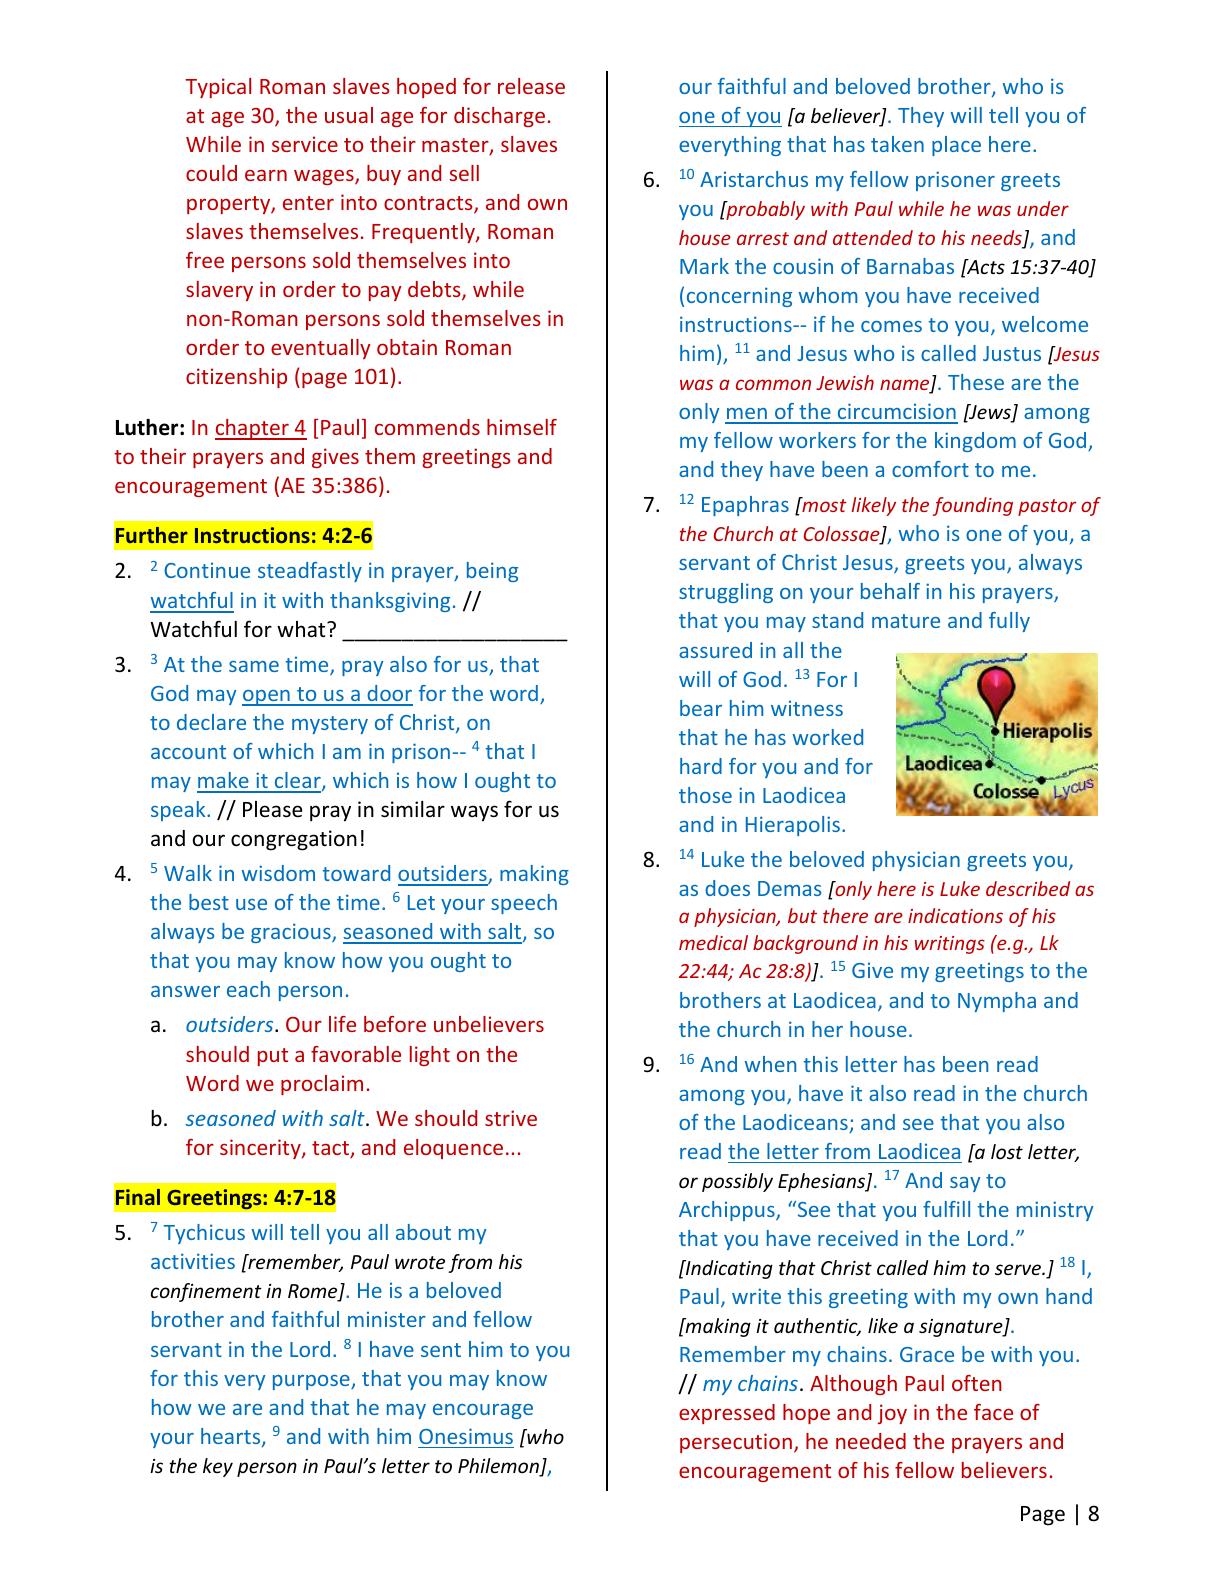  Describe the element at coordinates (956, 146) in the page. I see `place` at that location.
